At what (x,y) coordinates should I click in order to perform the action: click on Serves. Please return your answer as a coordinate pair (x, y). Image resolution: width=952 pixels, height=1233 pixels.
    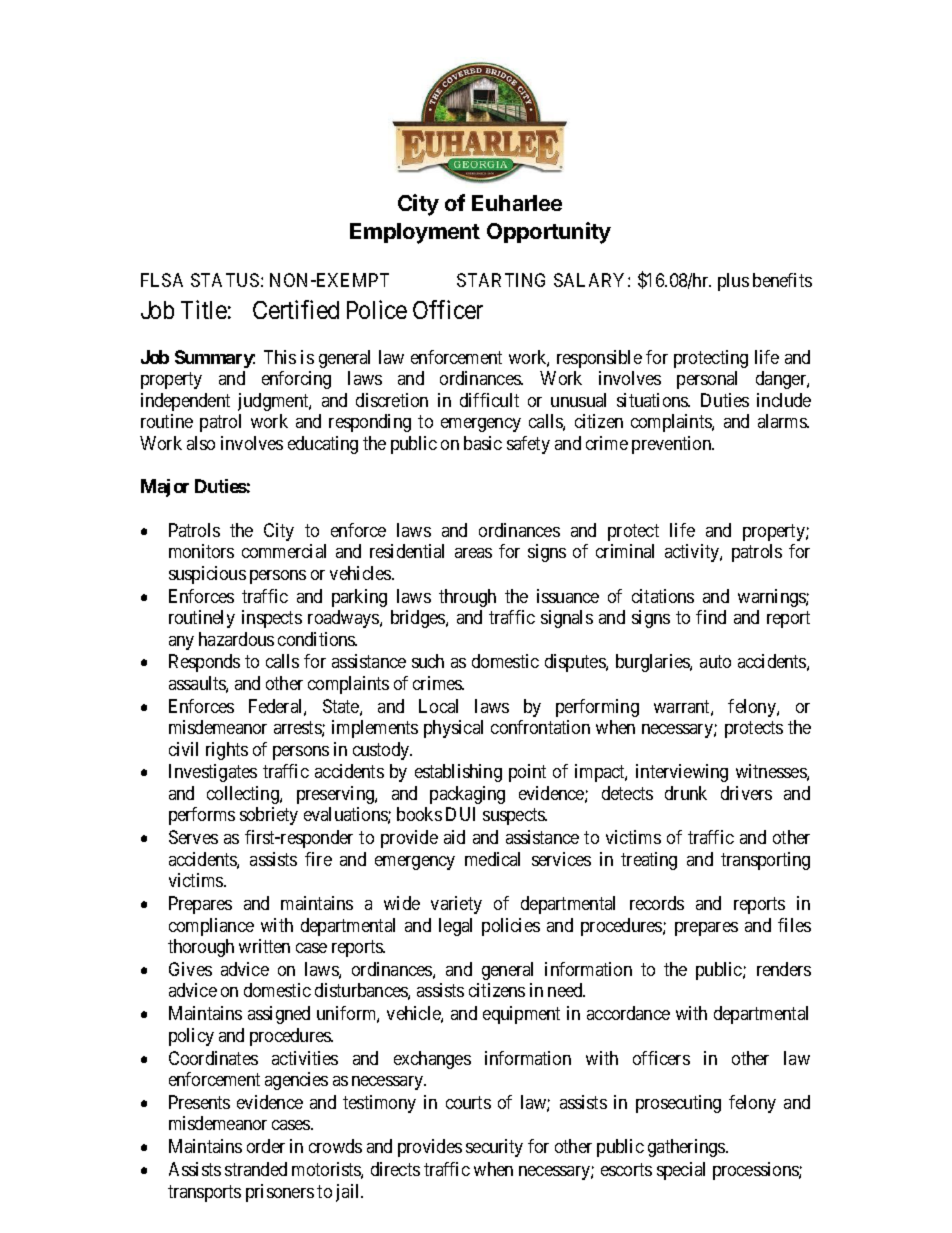
    Looking at the image, I should click on (193, 837).
